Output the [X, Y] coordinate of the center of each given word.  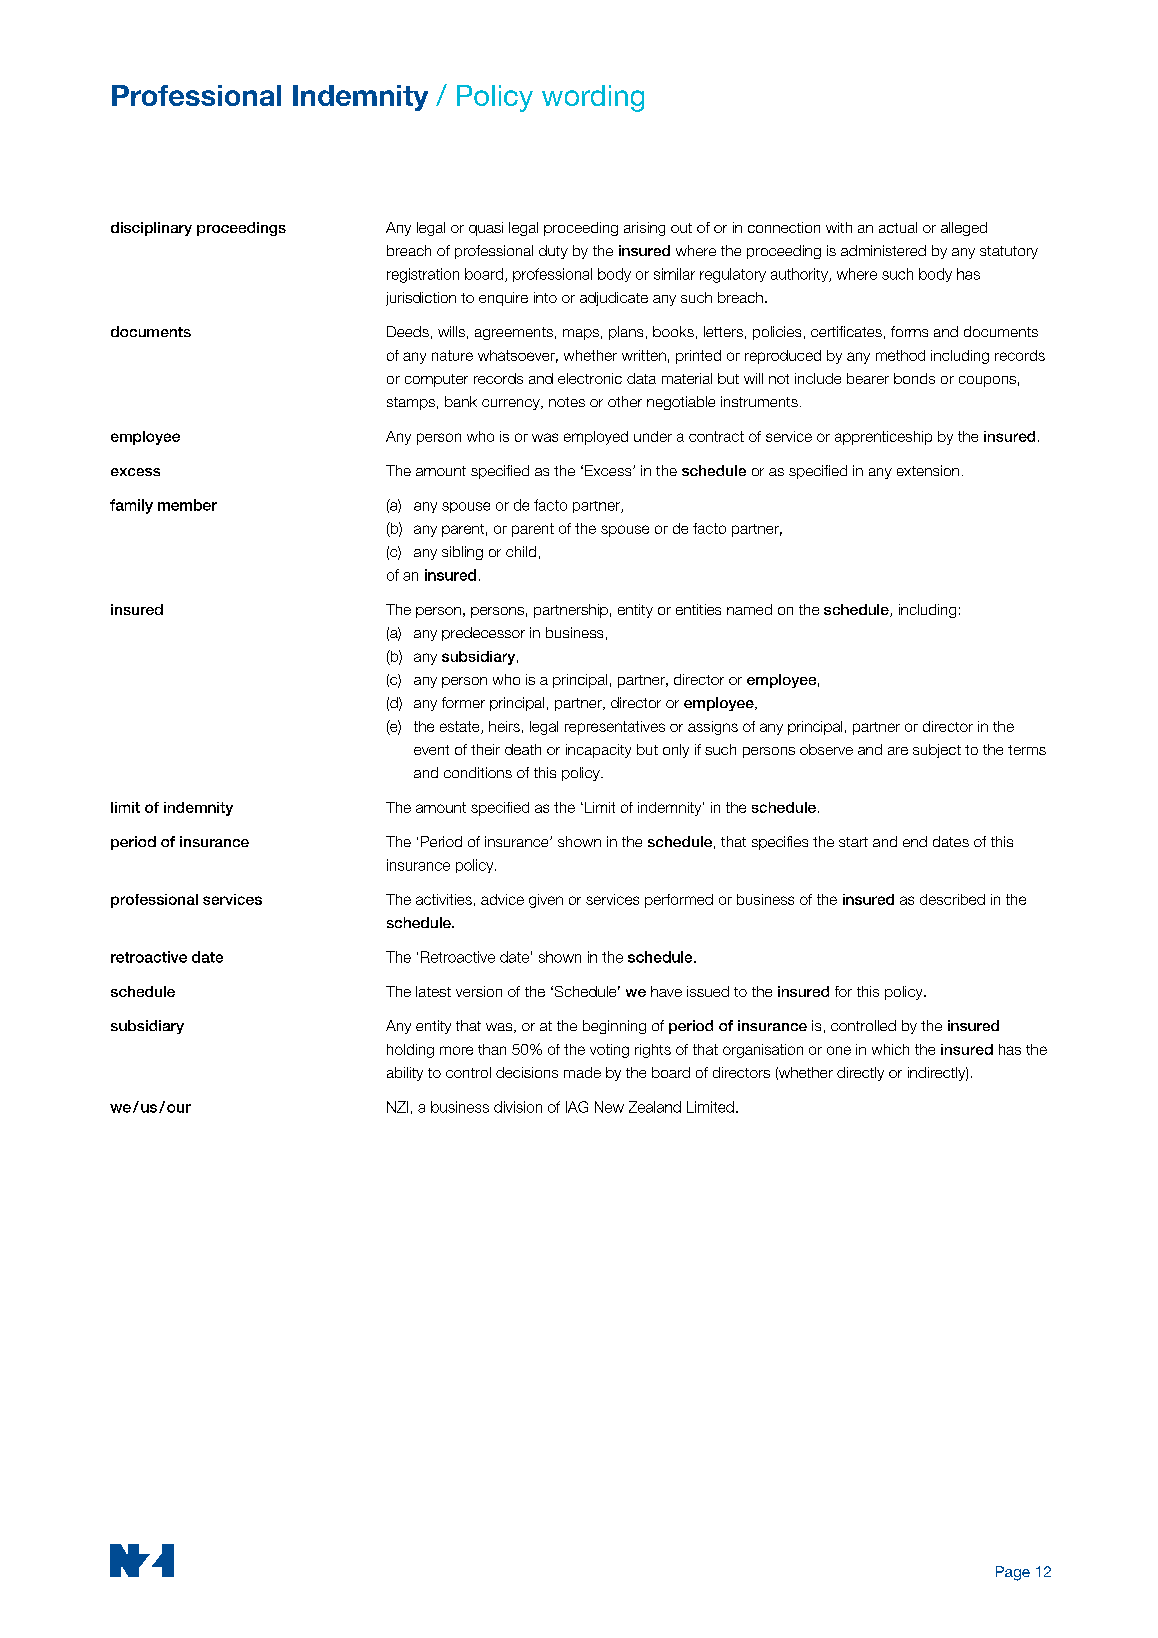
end [915, 841]
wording [593, 98]
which [890, 1049]
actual [898, 227]
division [518, 1107]
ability [405, 1074]
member [187, 505]
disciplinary [151, 229]
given [546, 901]
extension [928, 470]
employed [596, 438]
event [431, 750]
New [609, 1107]
